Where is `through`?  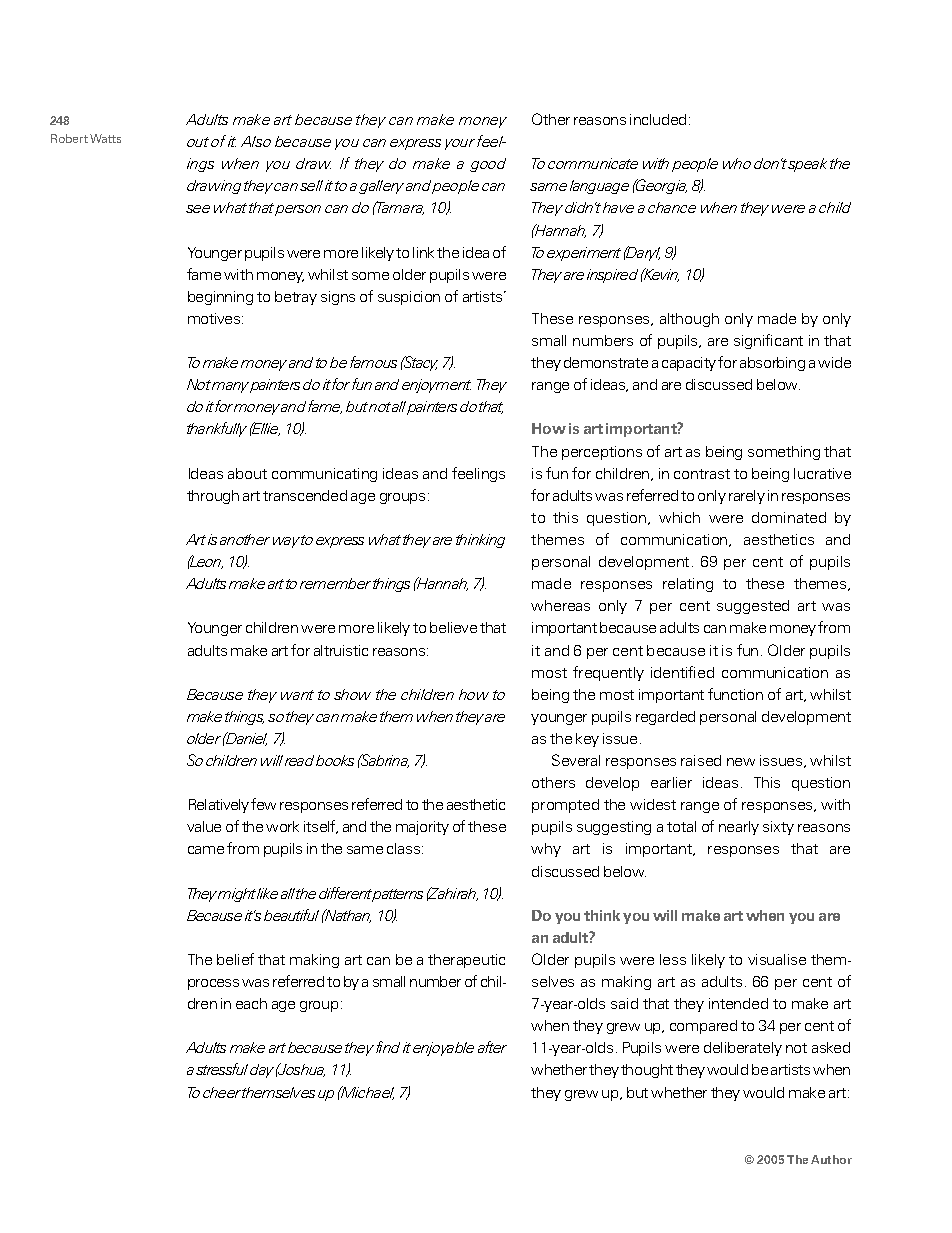
through is located at coordinates (213, 497).
